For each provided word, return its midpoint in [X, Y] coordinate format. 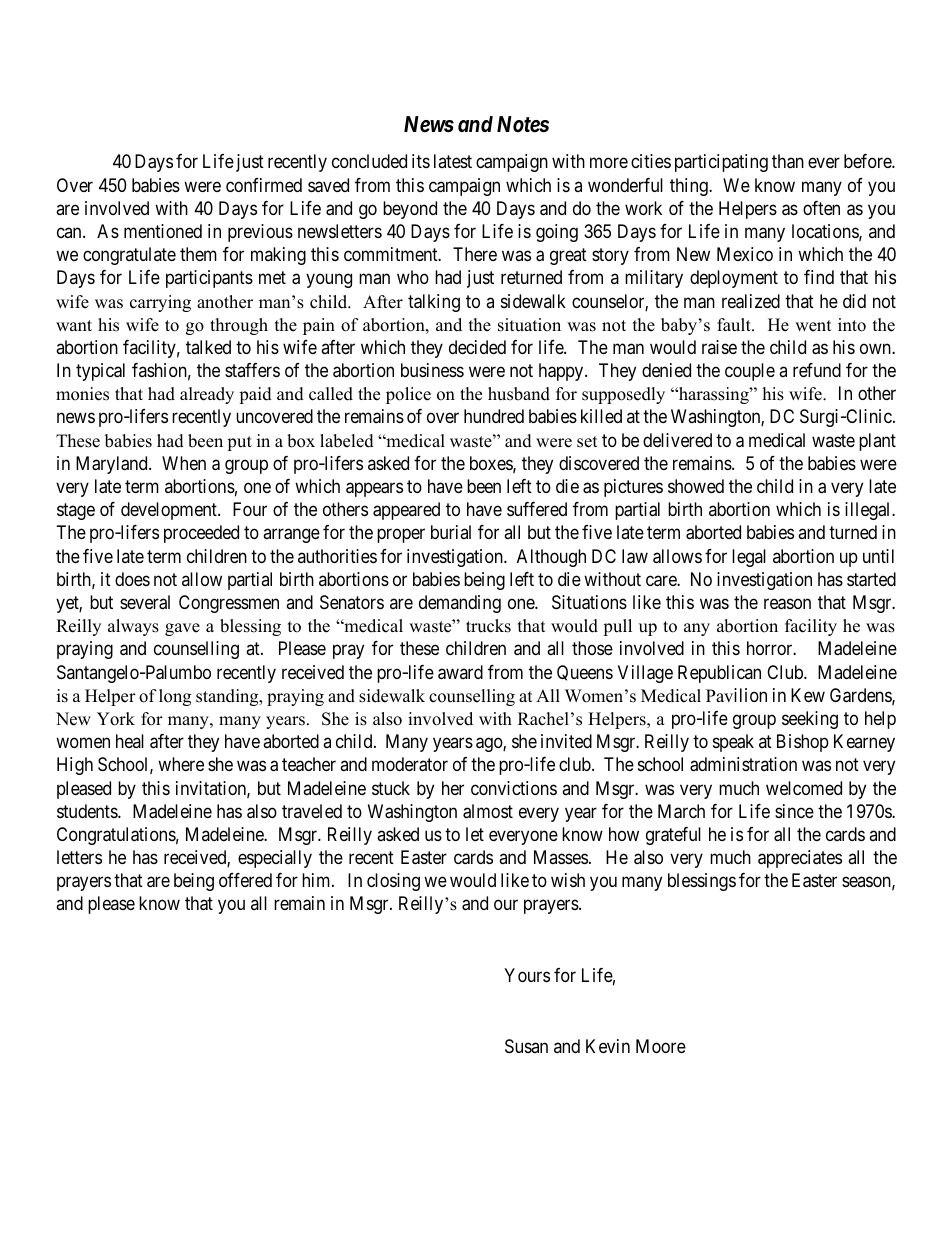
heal [130, 741]
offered [245, 880]
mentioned [163, 231]
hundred [494, 416]
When [184, 463]
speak [733, 743]
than [788, 161]
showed [696, 486]
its [421, 161]
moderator [410, 764]
